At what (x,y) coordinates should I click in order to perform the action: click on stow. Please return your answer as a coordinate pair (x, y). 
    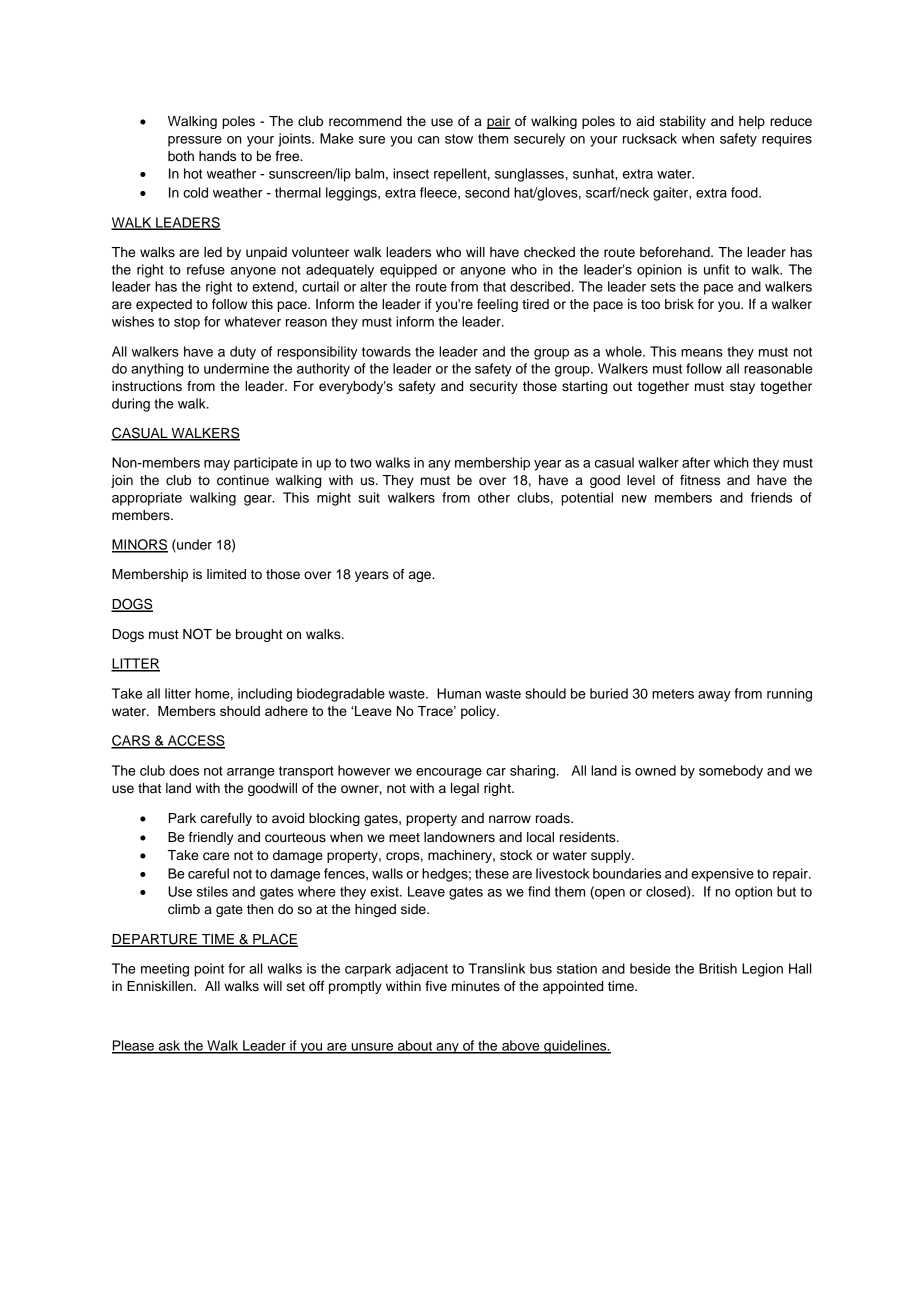
    Looking at the image, I should click on (459, 139).
